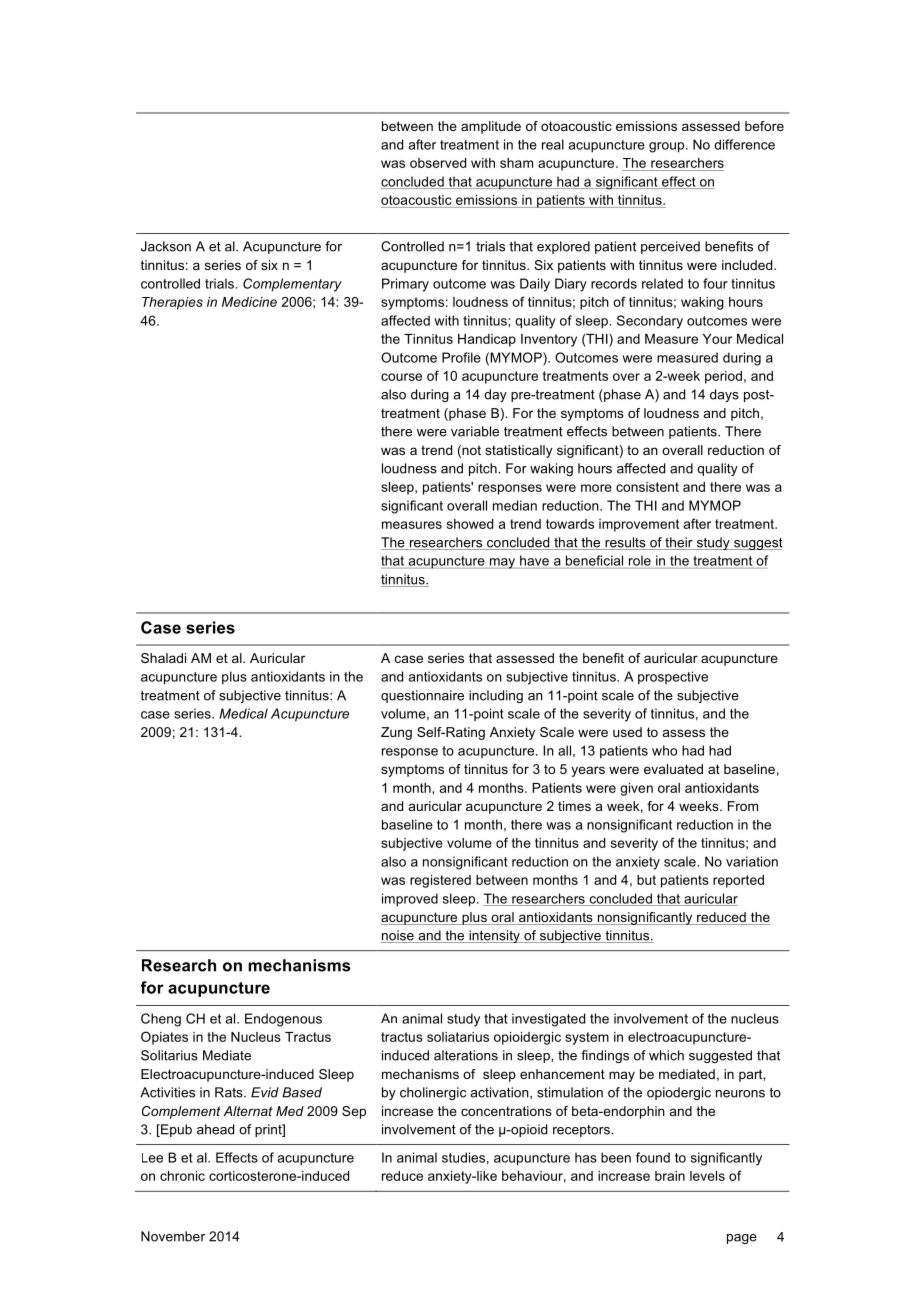 The height and width of the screenshot is (1308, 924). Describe the element at coordinates (475, 431) in the screenshot. I see `variable` at that location.
